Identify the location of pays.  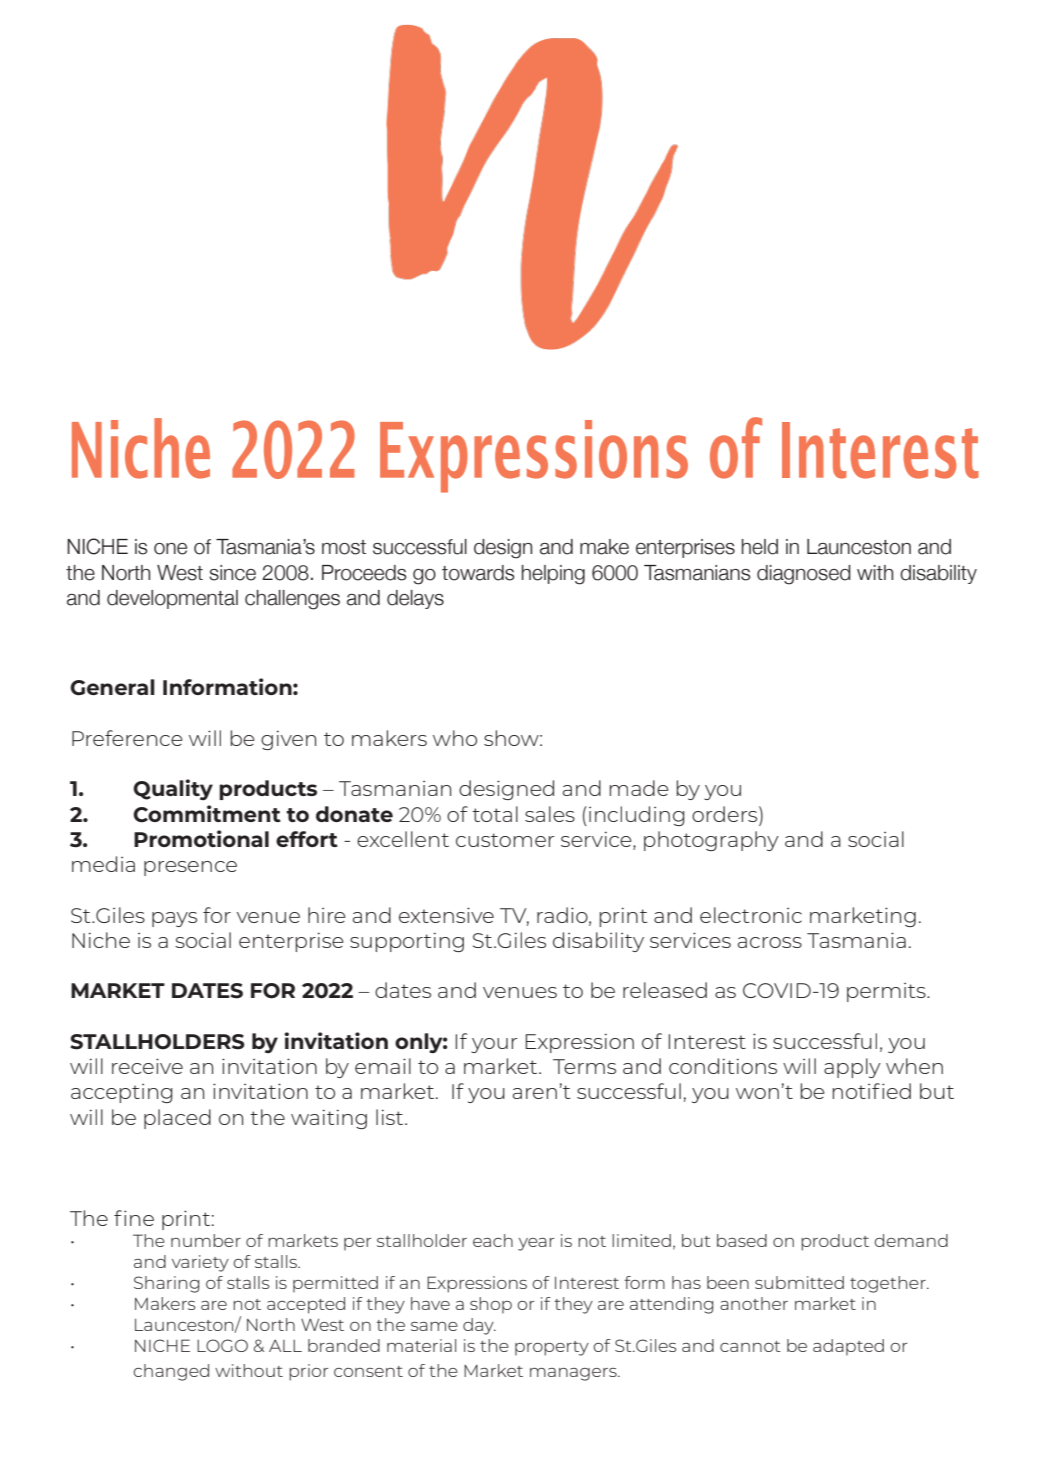
(174, 919).
